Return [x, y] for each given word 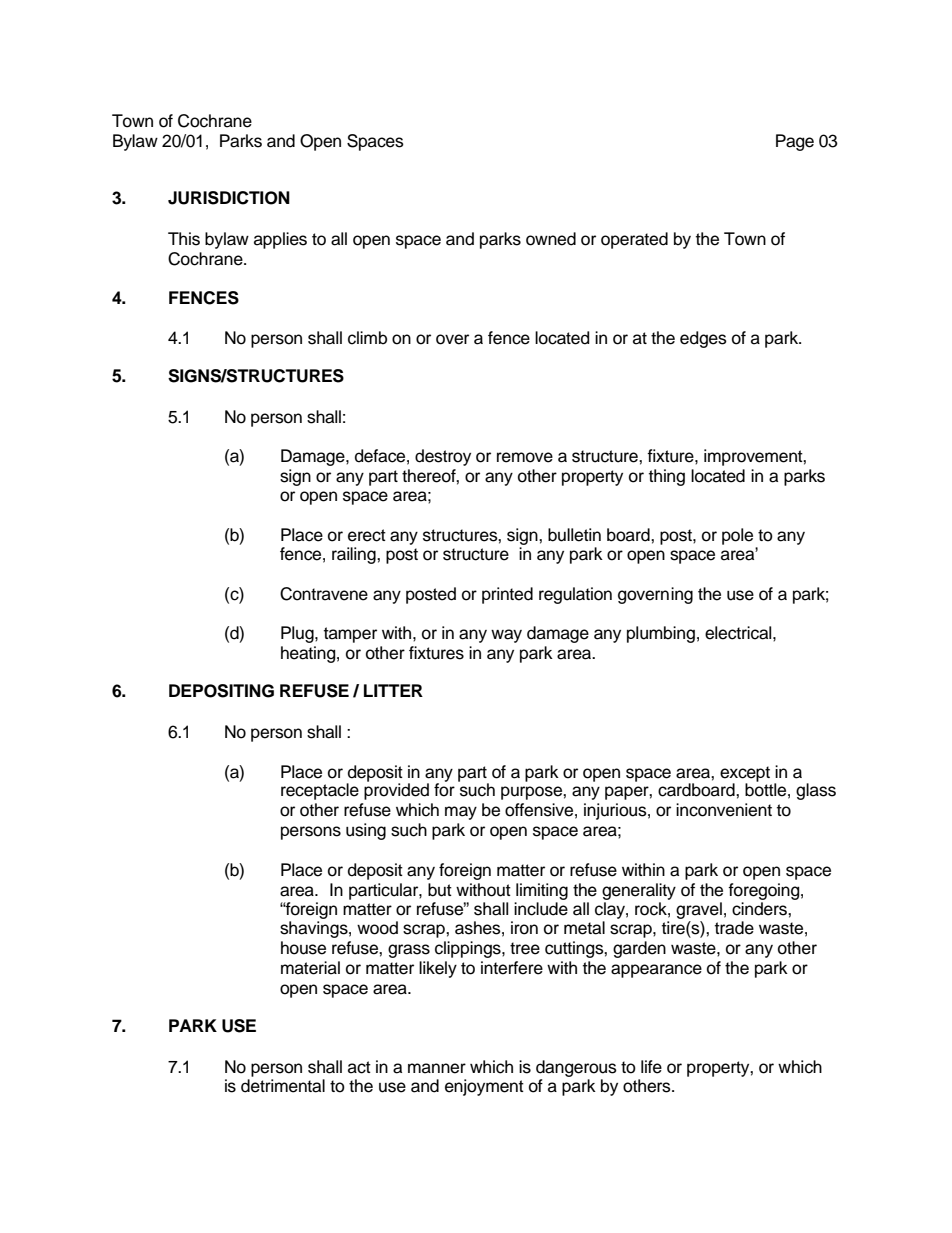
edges [703, 339]
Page [795, 142]
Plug [298, 634]
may [461, 813]
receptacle [320, 791]
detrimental [283, 1086]
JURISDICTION [229, 198]
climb [367, 338]
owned [551, 239]
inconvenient [724, 810]
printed [507, 595]
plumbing [661, 634]
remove [525, 457]
